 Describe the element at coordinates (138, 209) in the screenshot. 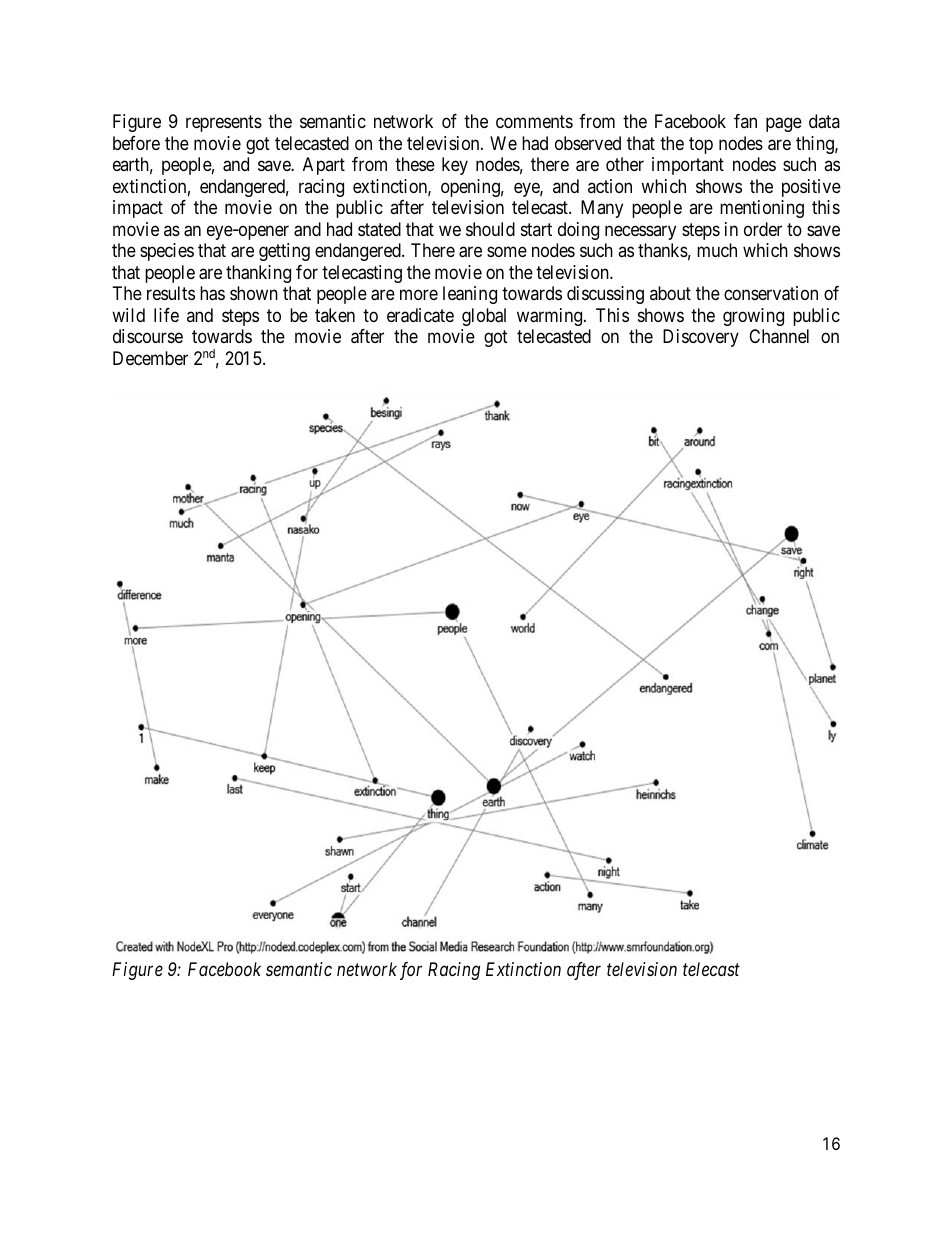

I see `impact` at that location.
